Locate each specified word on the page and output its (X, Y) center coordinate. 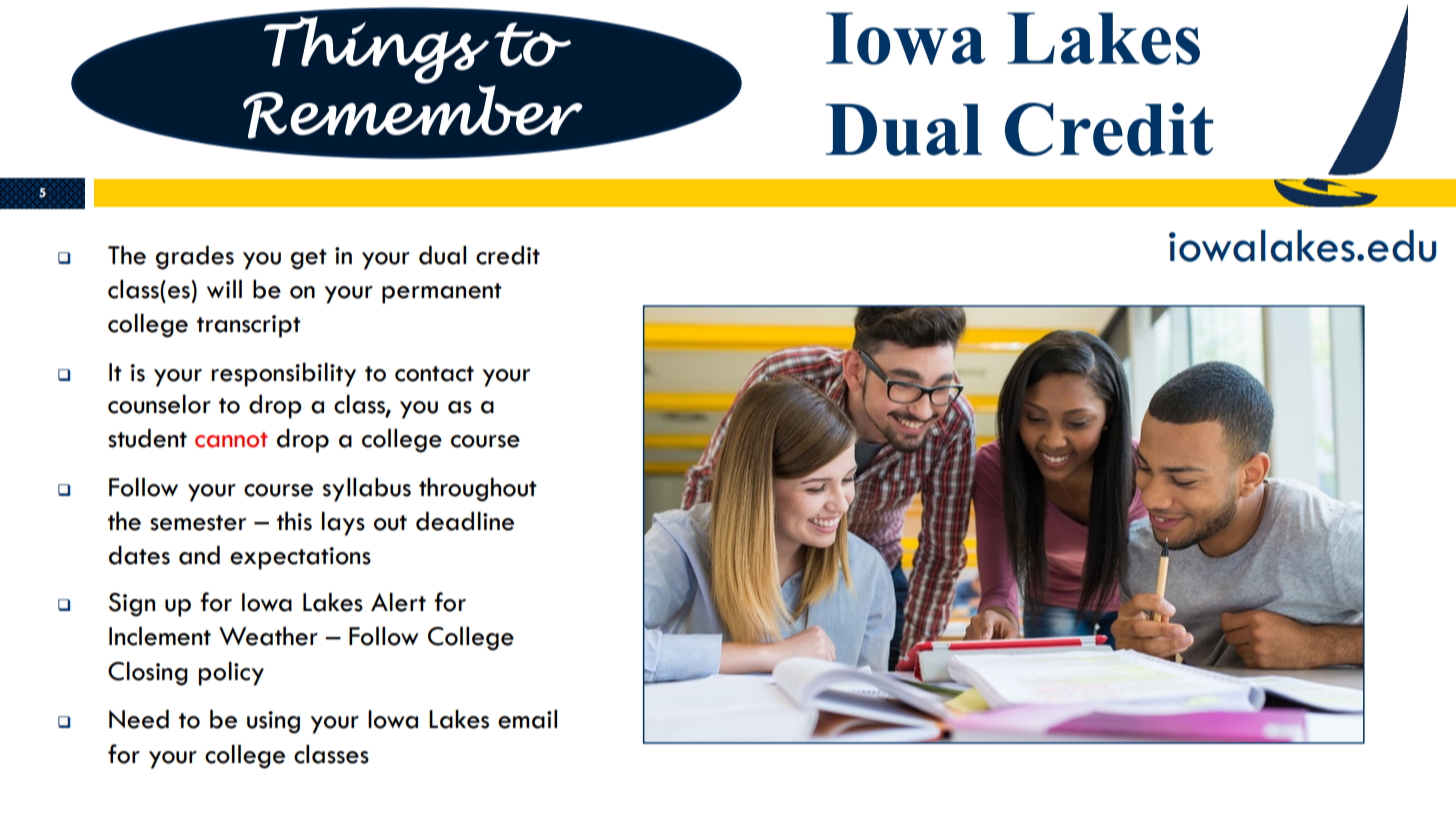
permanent (442, 293)
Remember (412, 112)
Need (139, 719)
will (224, 289)
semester (198, 523)
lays (343, 524)
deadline (465, 521)
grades (195, 258)
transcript (249, 326)
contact (434, 374)
